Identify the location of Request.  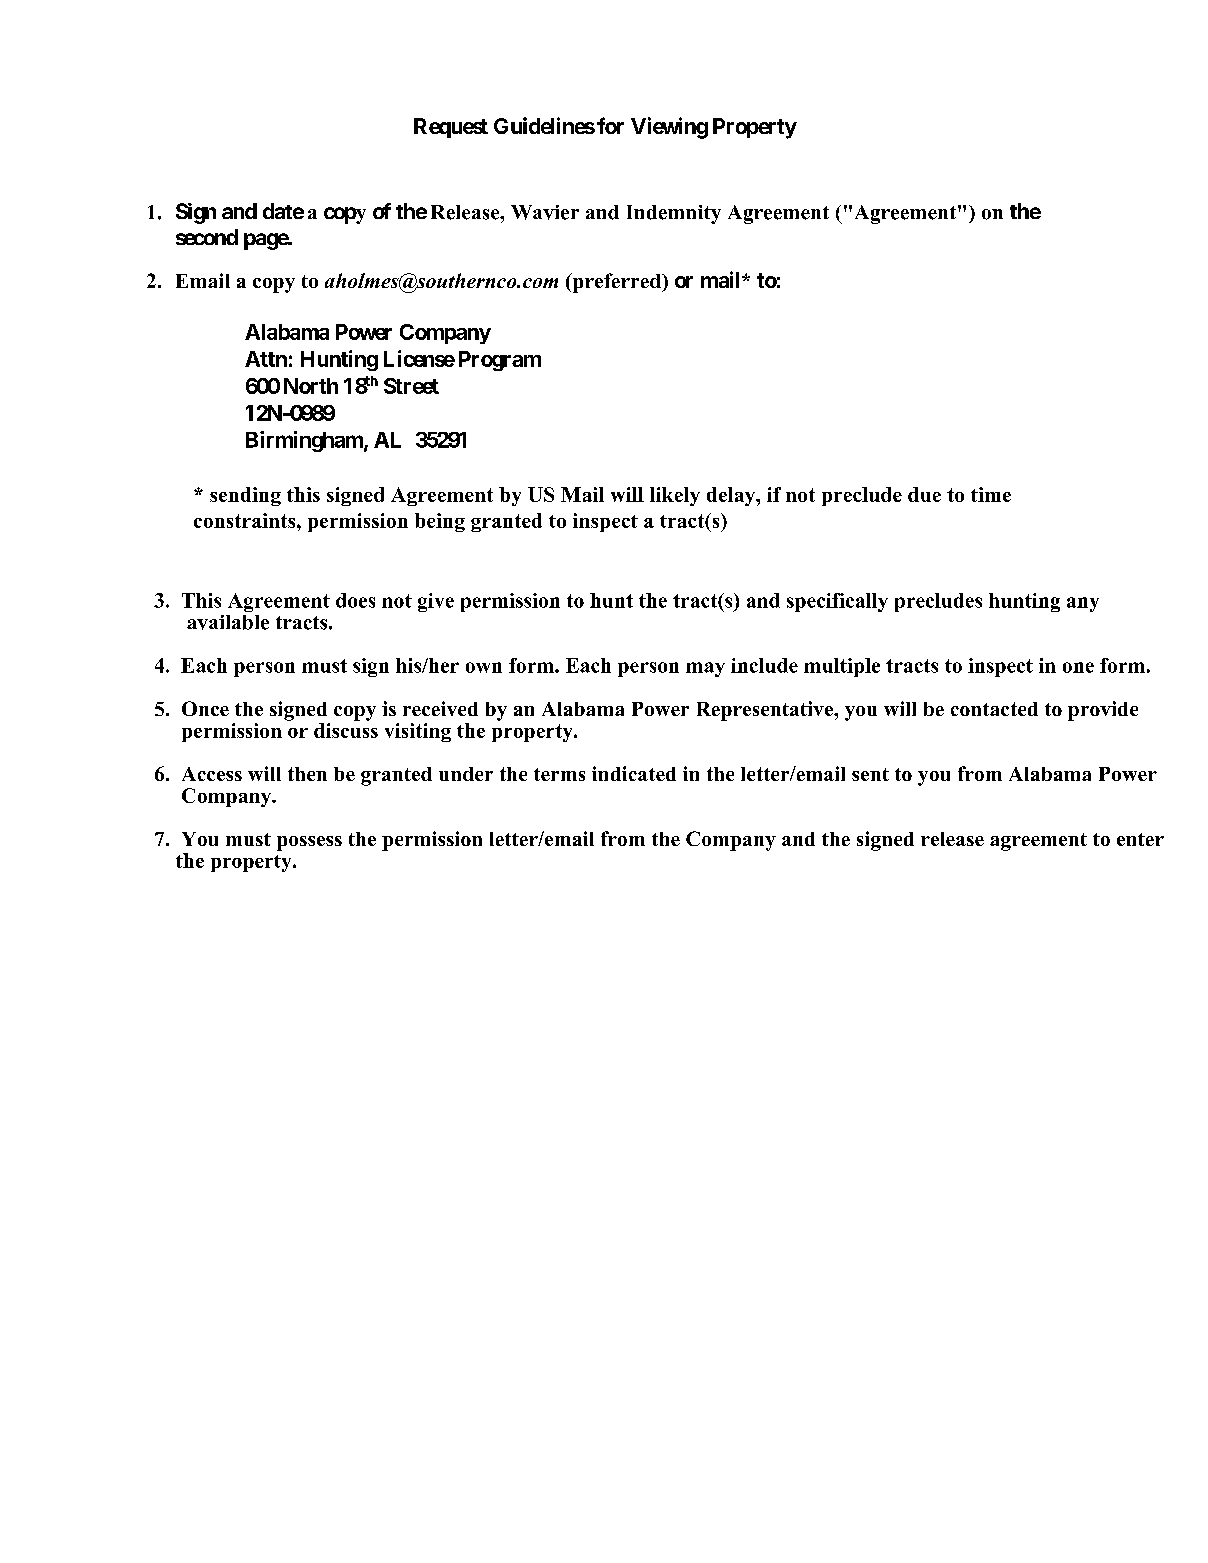
(451, 128).
